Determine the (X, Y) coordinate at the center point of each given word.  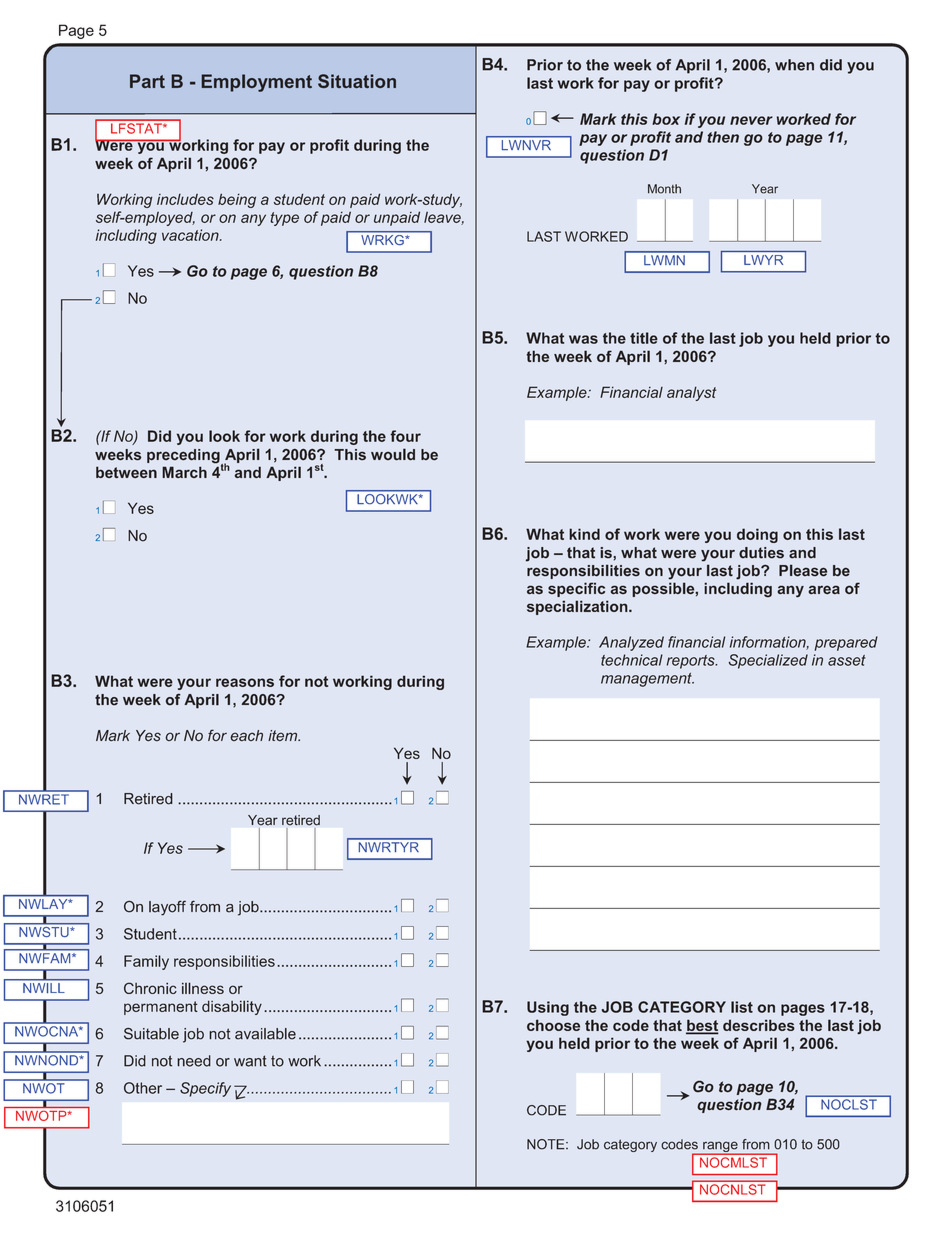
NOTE (547, 1144)
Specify (205, 1089)
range (720, 1148)
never (751, 120)
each (246, 735)
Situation (357, 81)
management (647, 680)
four (405, 436)
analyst (691, 393)
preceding (184, 457)
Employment (257, 83)
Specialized (768, 661)
